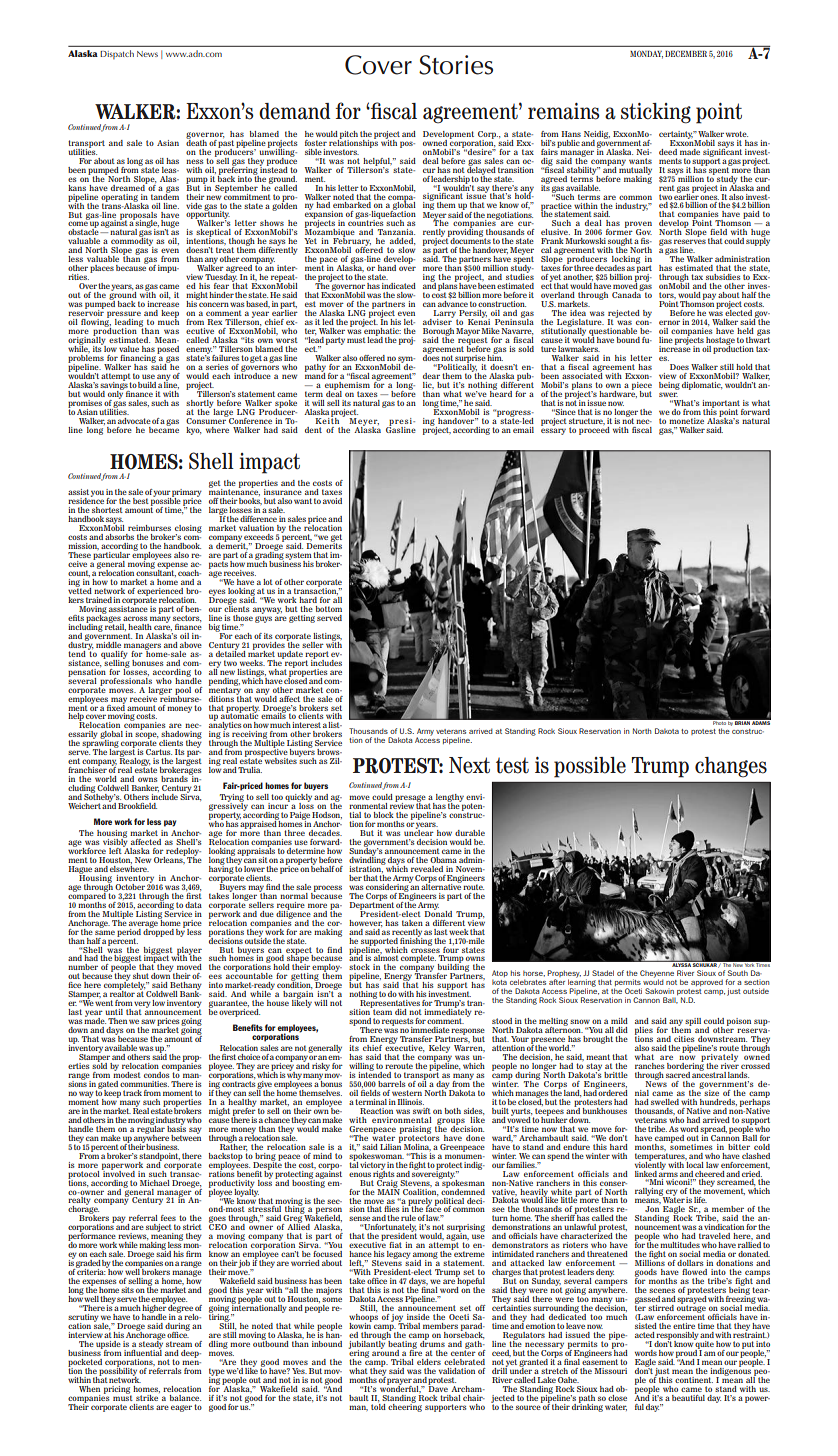 The image size is (838, 1456). Describe the element at coordinates (181, 1408) in the screenshot. I see `eager` at that location.
